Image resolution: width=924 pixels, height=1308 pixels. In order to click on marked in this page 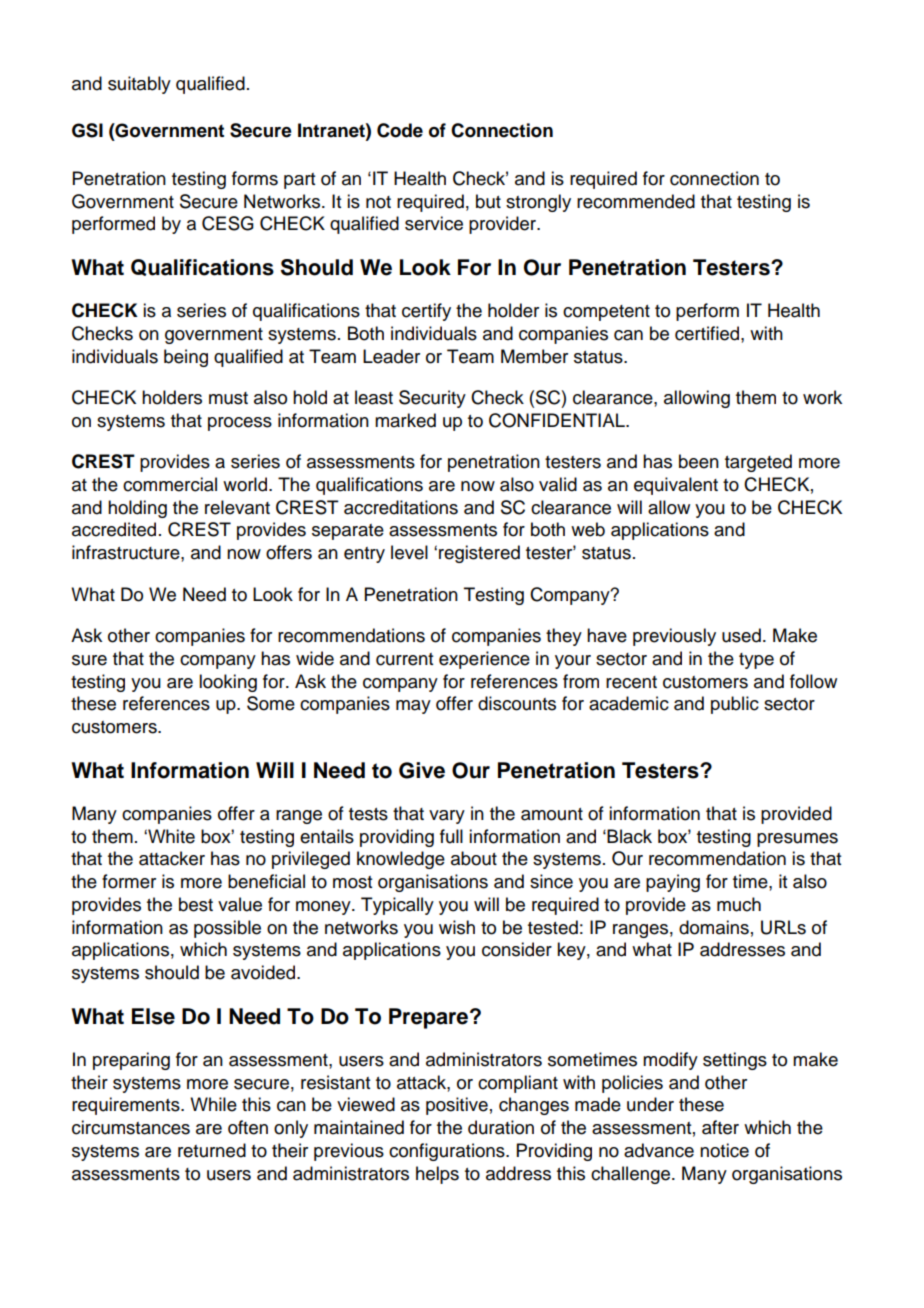, I will do `click(405, 420)`.
